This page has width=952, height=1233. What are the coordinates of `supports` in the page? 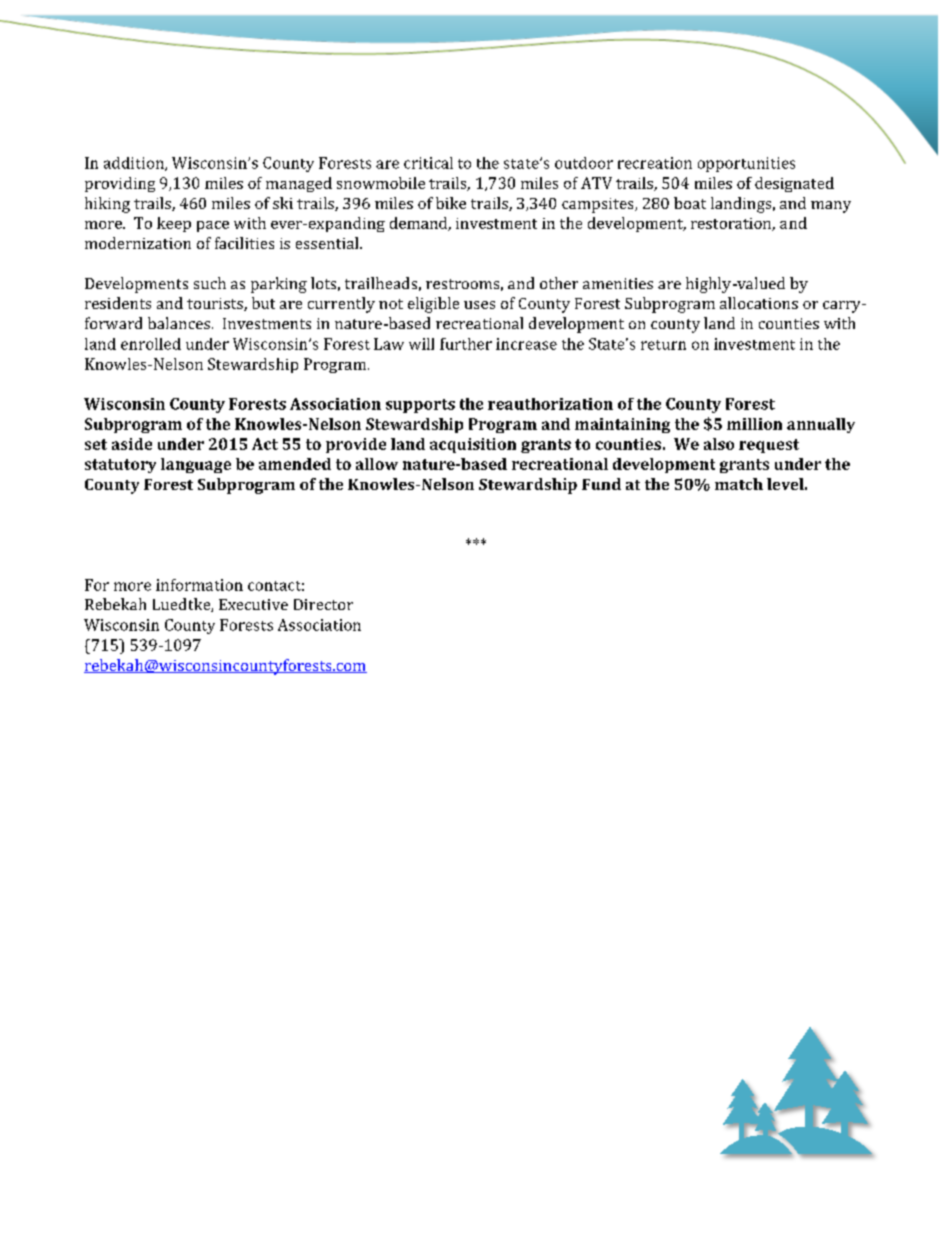 It's located at (420, 406).
